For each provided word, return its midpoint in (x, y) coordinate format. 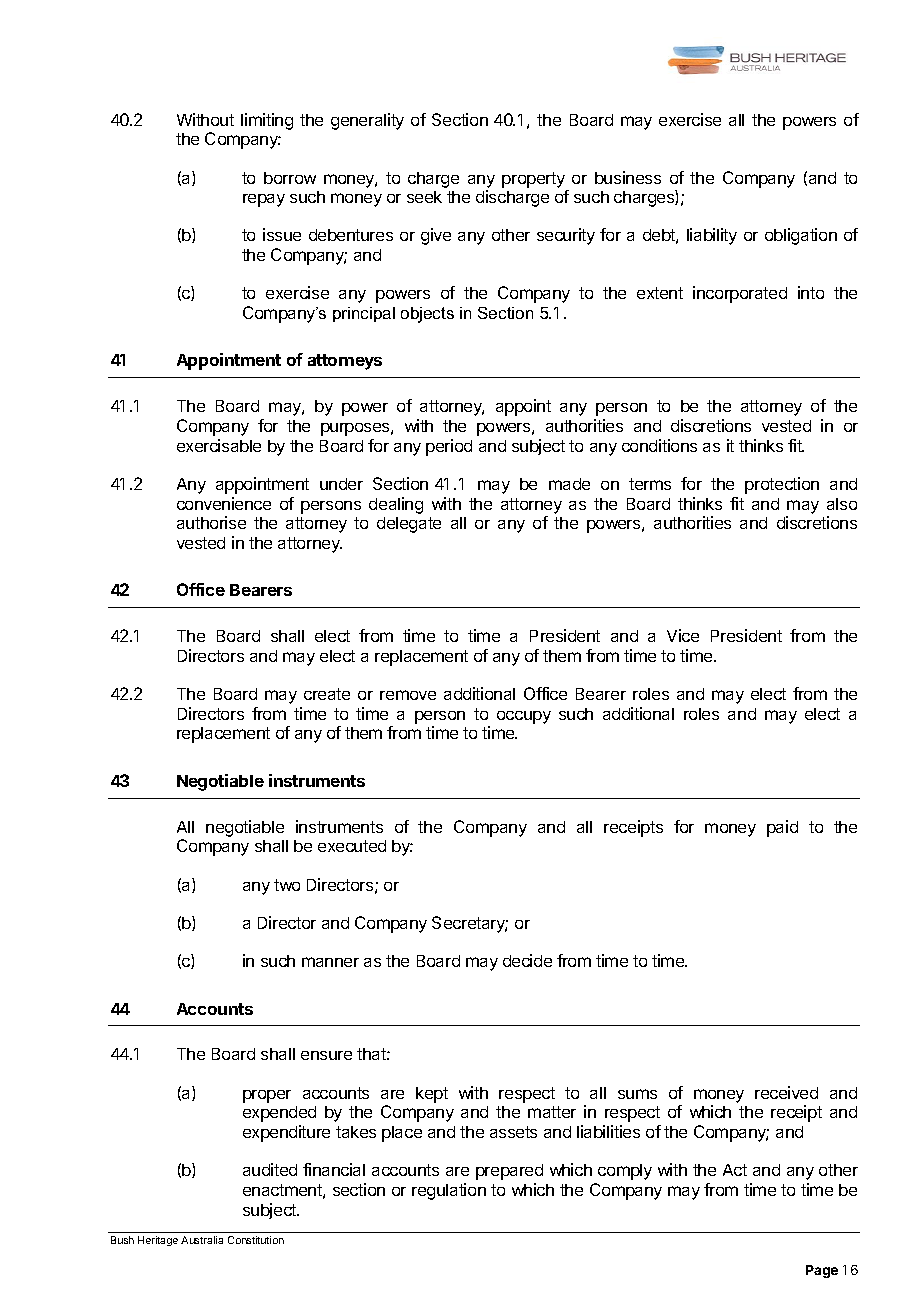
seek (424, 197)
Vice (683, 635)
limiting (267, 121)
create (327, 694)
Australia (202, 1240)
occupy (524, 717)
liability (712, 236)
